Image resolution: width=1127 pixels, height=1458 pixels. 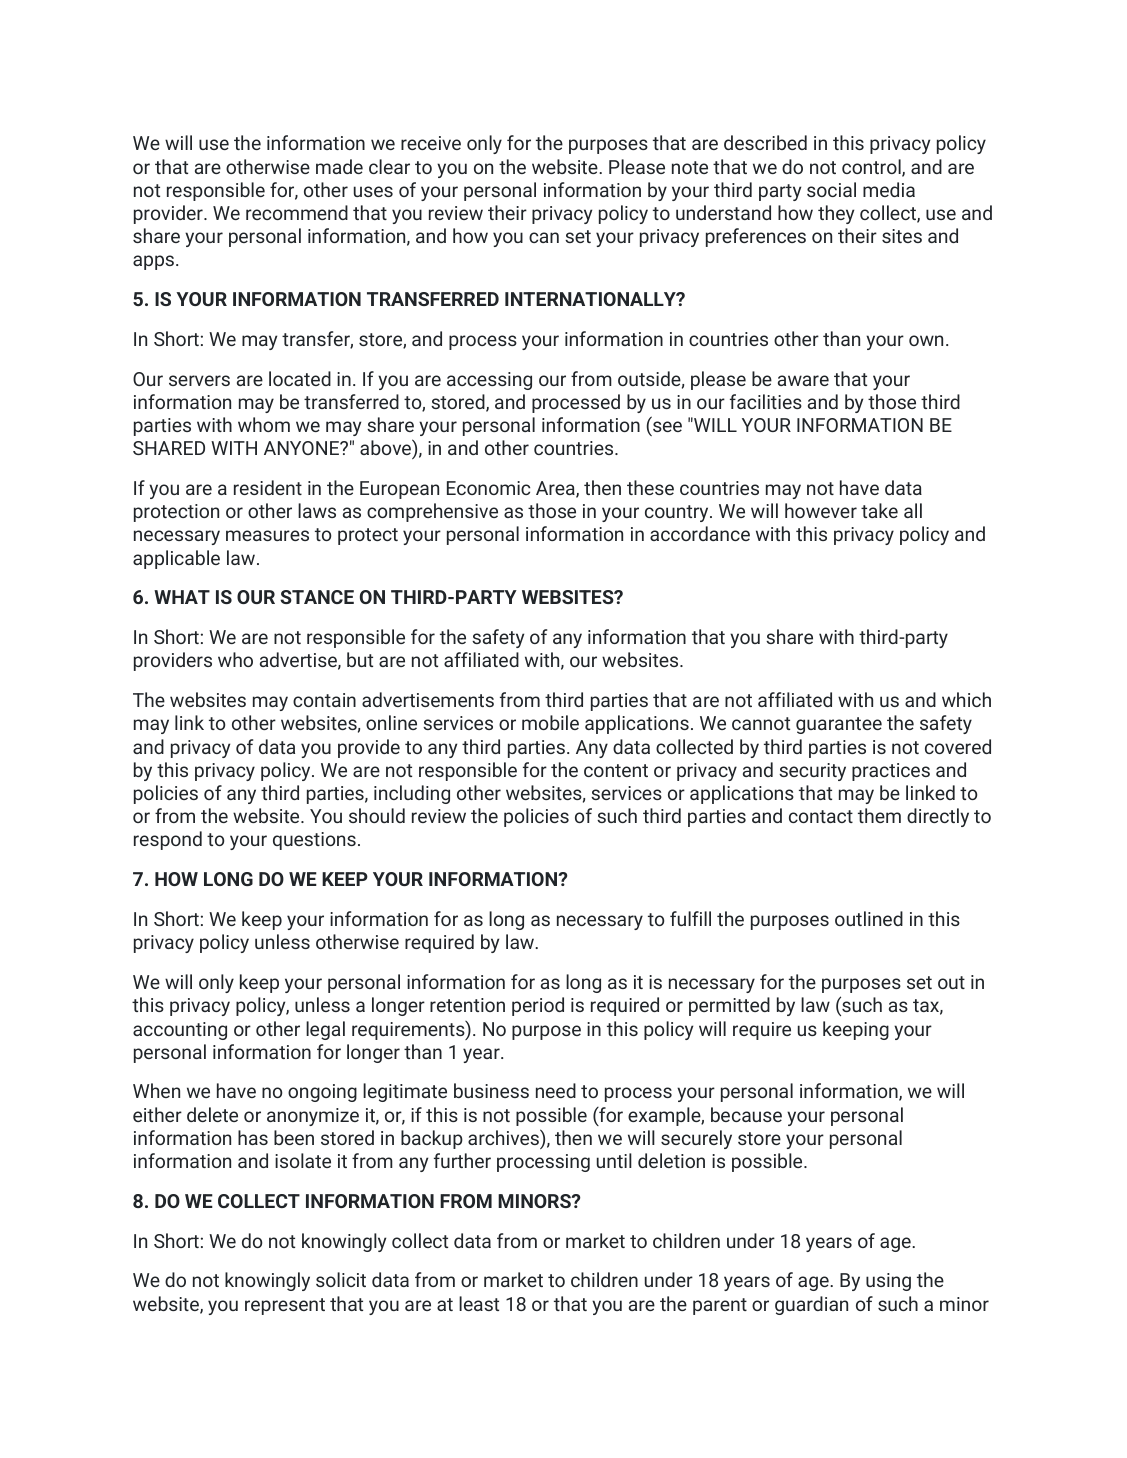 What do you see at coordinates (550, 722) in the screenshot?
I see `mobile` at bounding box center [550, 722].
